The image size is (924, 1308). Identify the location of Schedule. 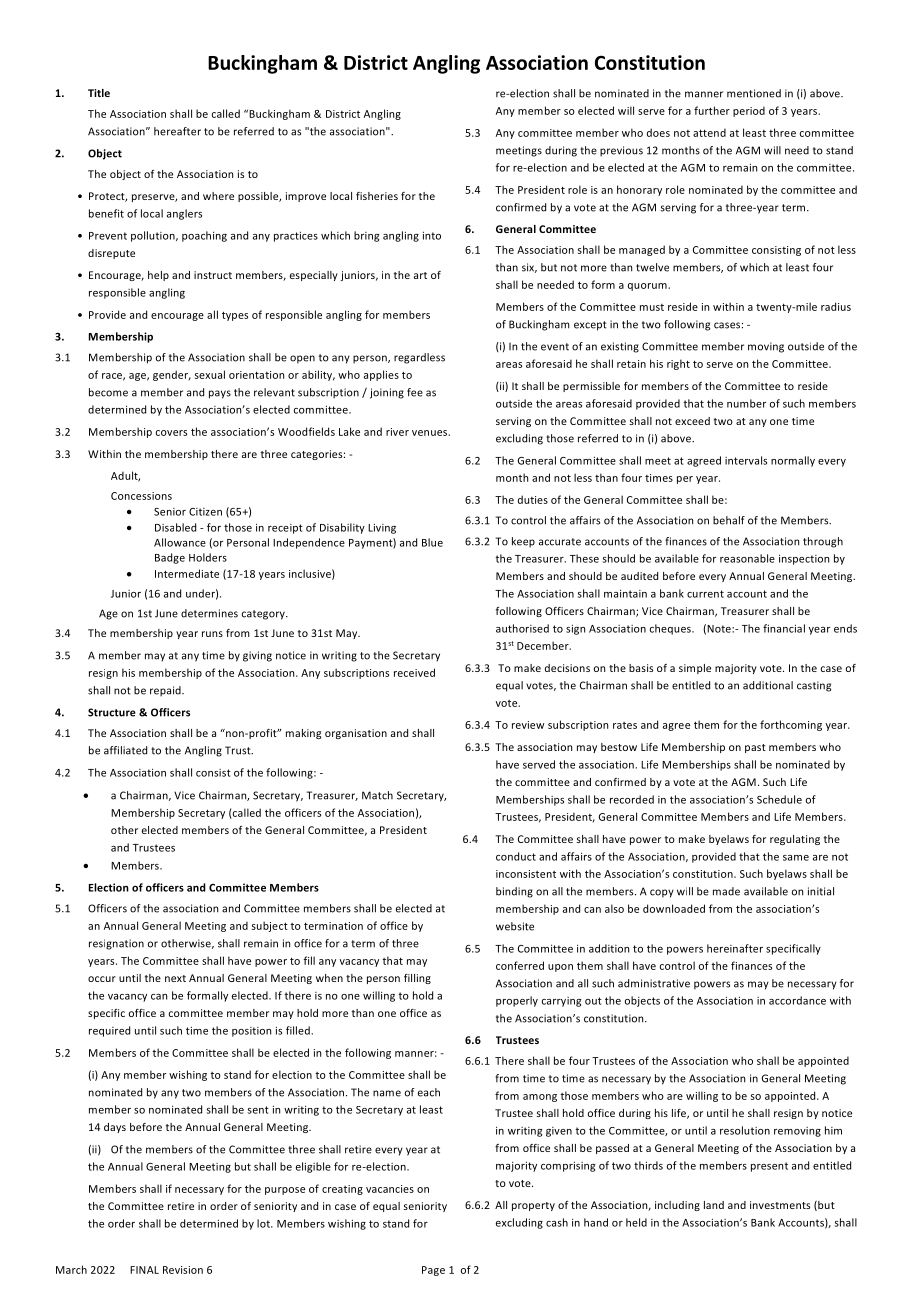
(779, 799).
